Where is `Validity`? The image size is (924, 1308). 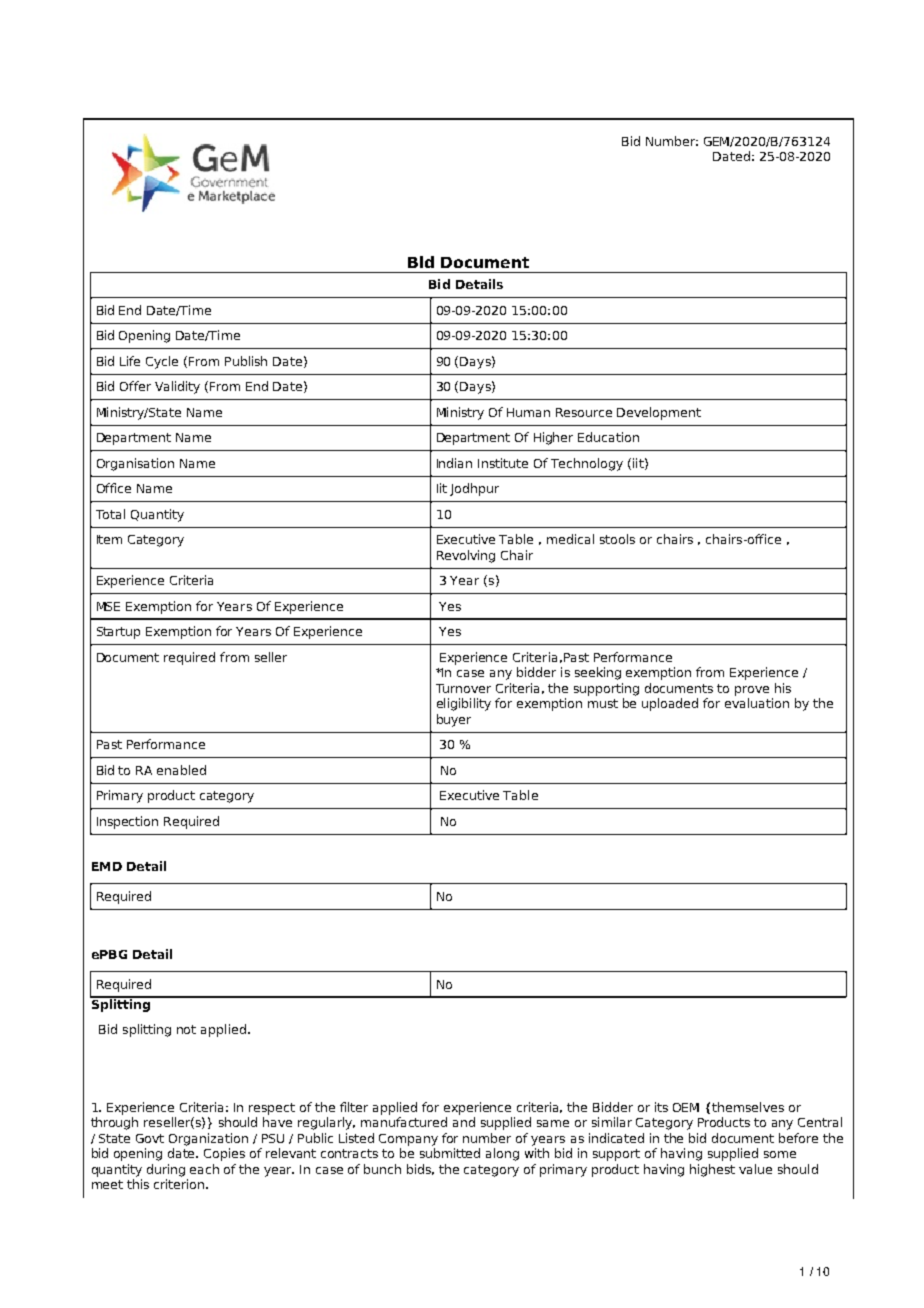 Validity is located at coordinates (177, 387).
